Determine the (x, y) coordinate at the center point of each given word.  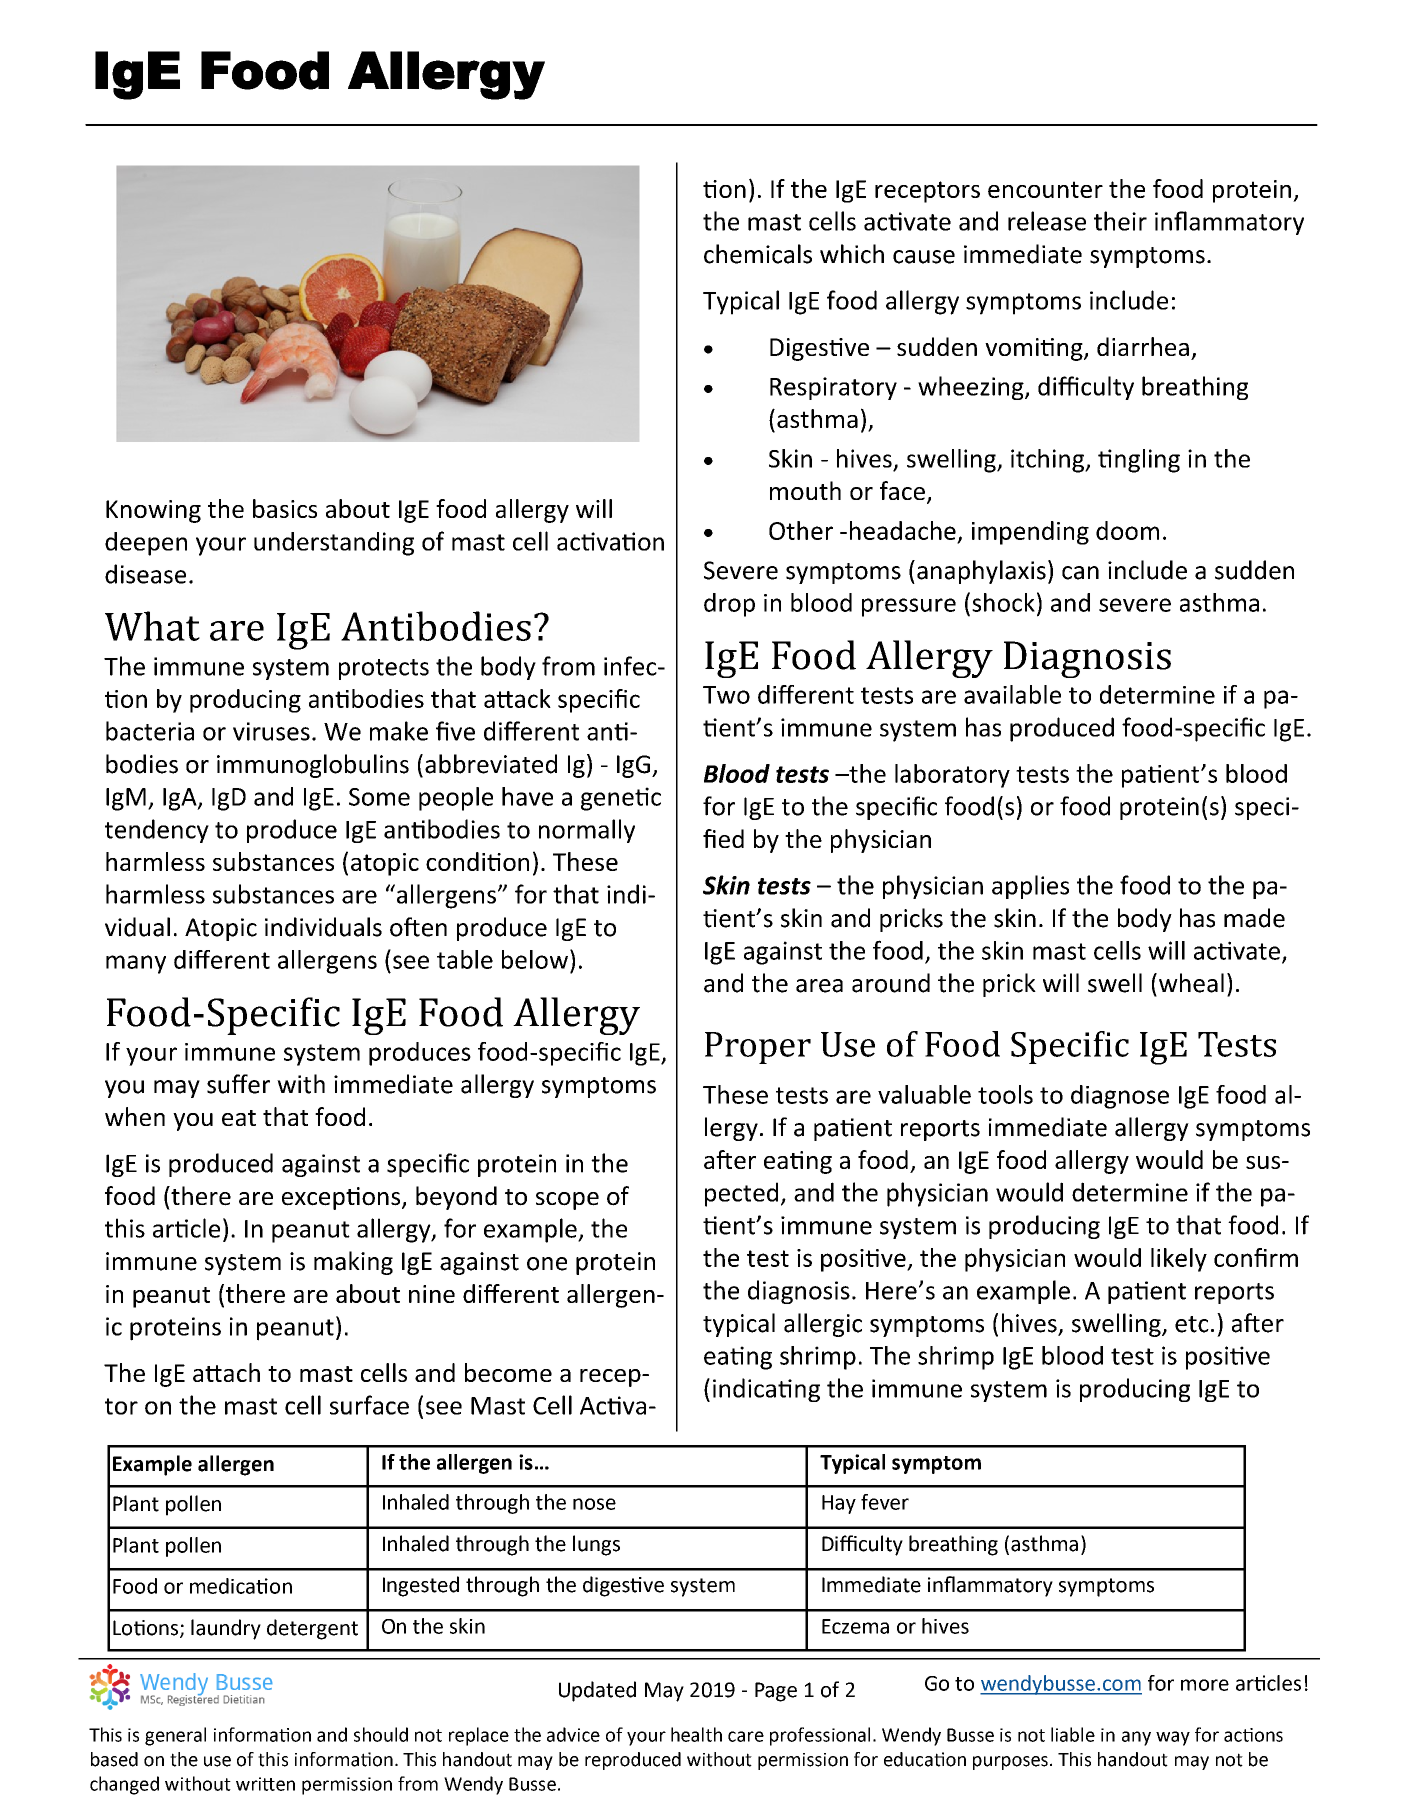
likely (1179, 1260)
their (1120, 221)
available (1012, 694)
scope (567, 1201)
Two (726, 695)
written (265, 1784)
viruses (271, 731)
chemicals (758, 254)
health (696, 1734)
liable (1073, 1734)
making (353, 1263)
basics (285, 508)
